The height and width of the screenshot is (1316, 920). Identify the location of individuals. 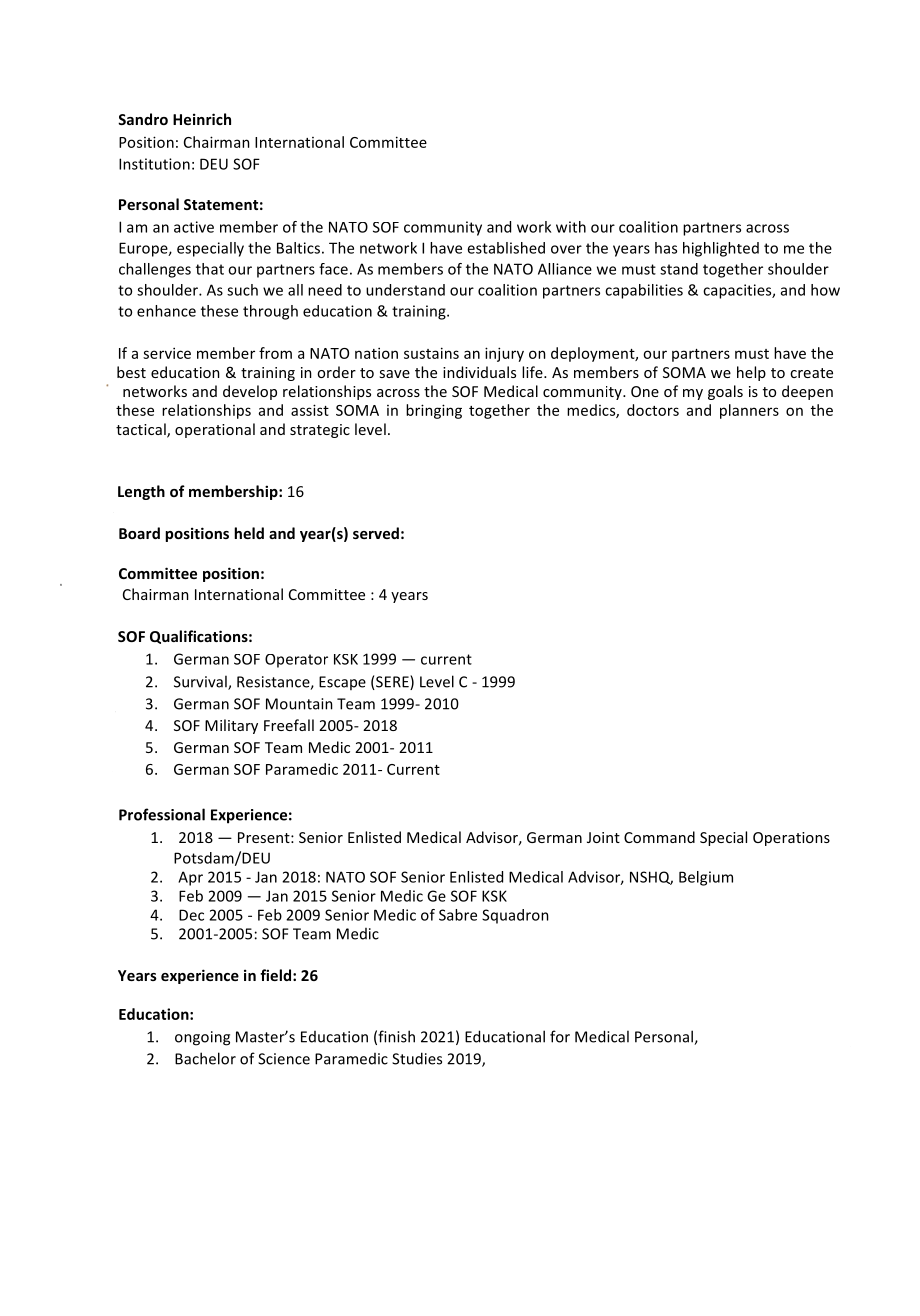
(479, 372).
